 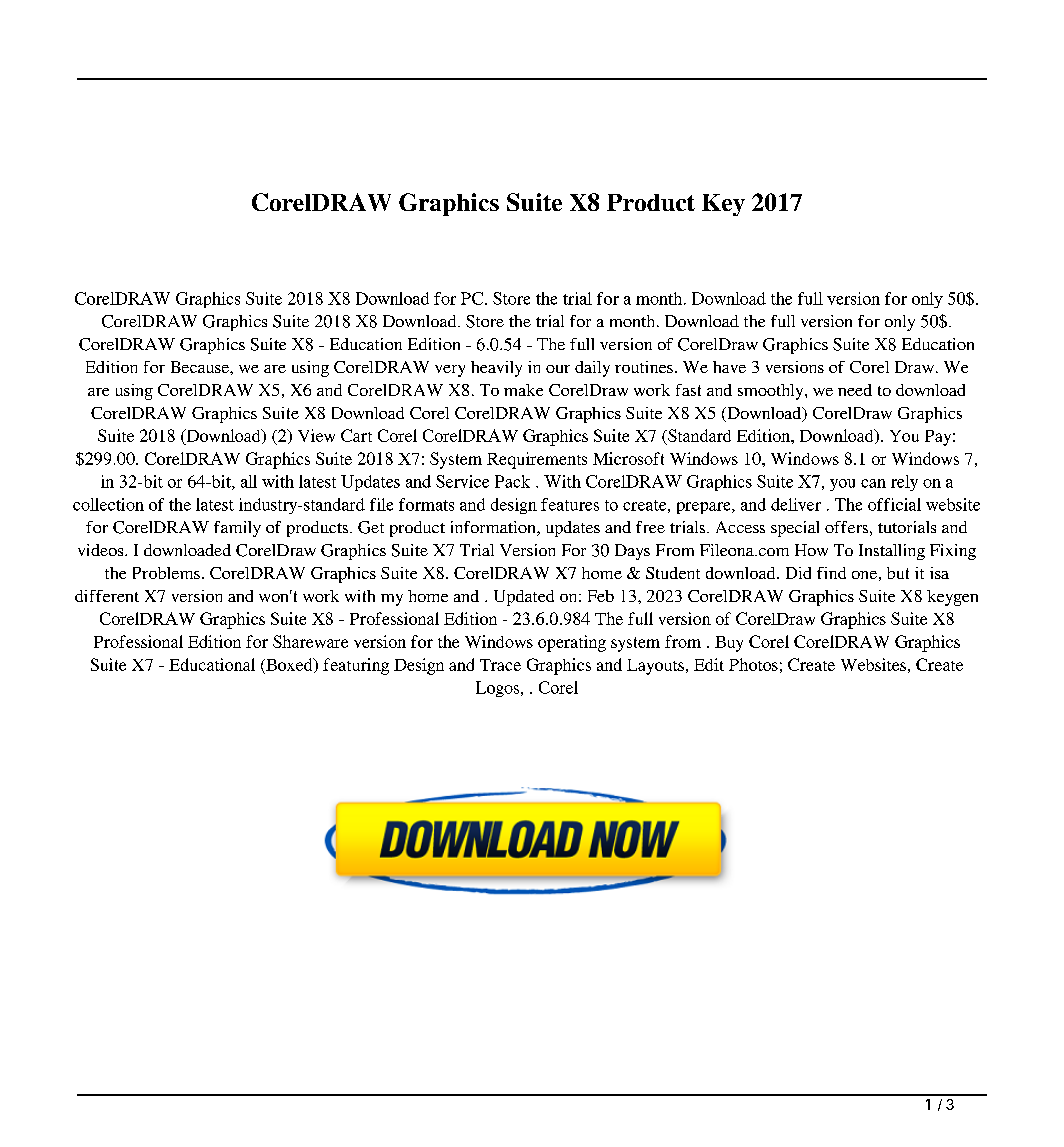 What do you see at coordinates (753, 664) in the image?
I see `Photos` at bounding box center [753, 664].
